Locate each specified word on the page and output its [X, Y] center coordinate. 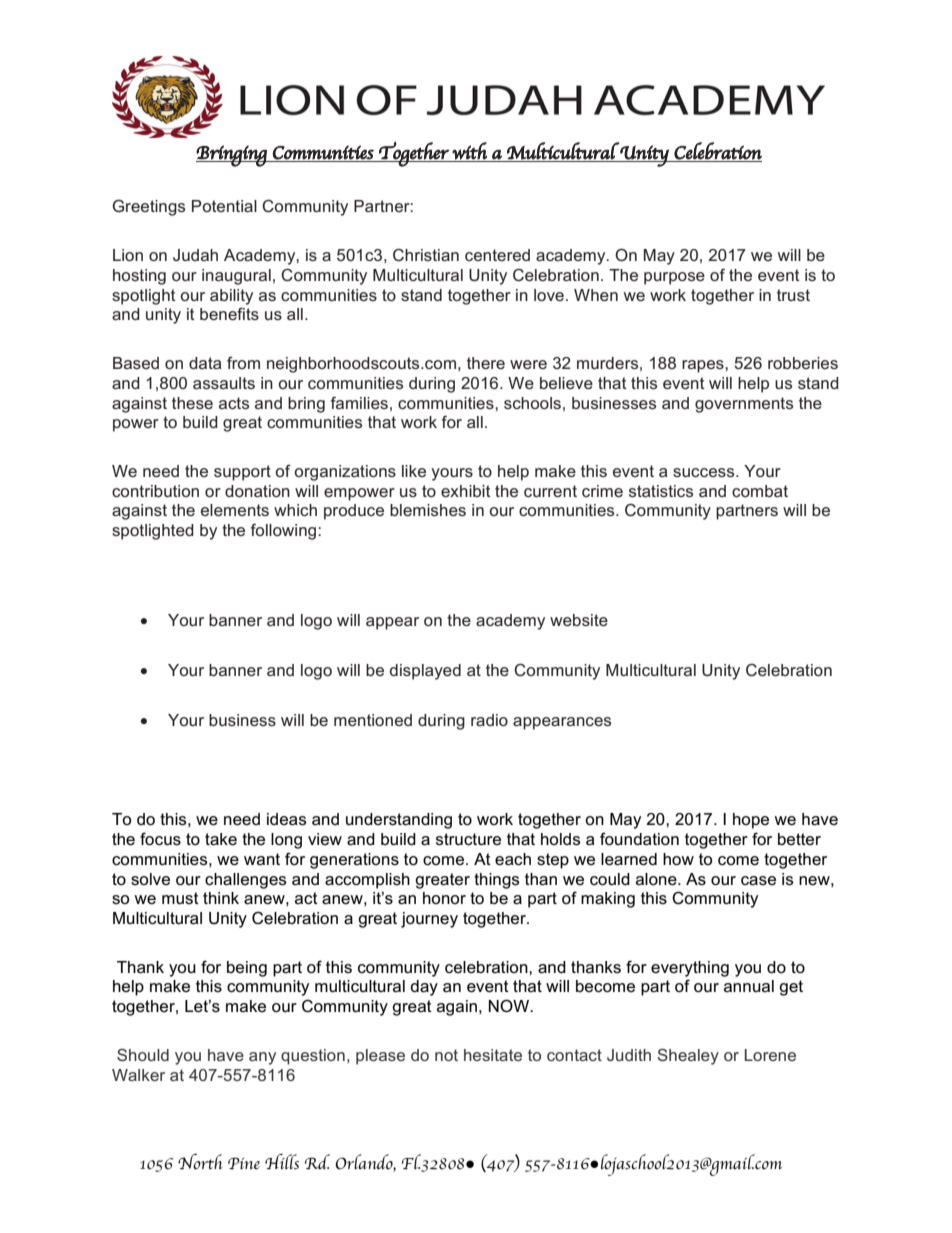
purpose [674, 278]
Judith [629, 1055]
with [469, 151]
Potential [224, 206]
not [446, 1055]
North [200, 1161]
